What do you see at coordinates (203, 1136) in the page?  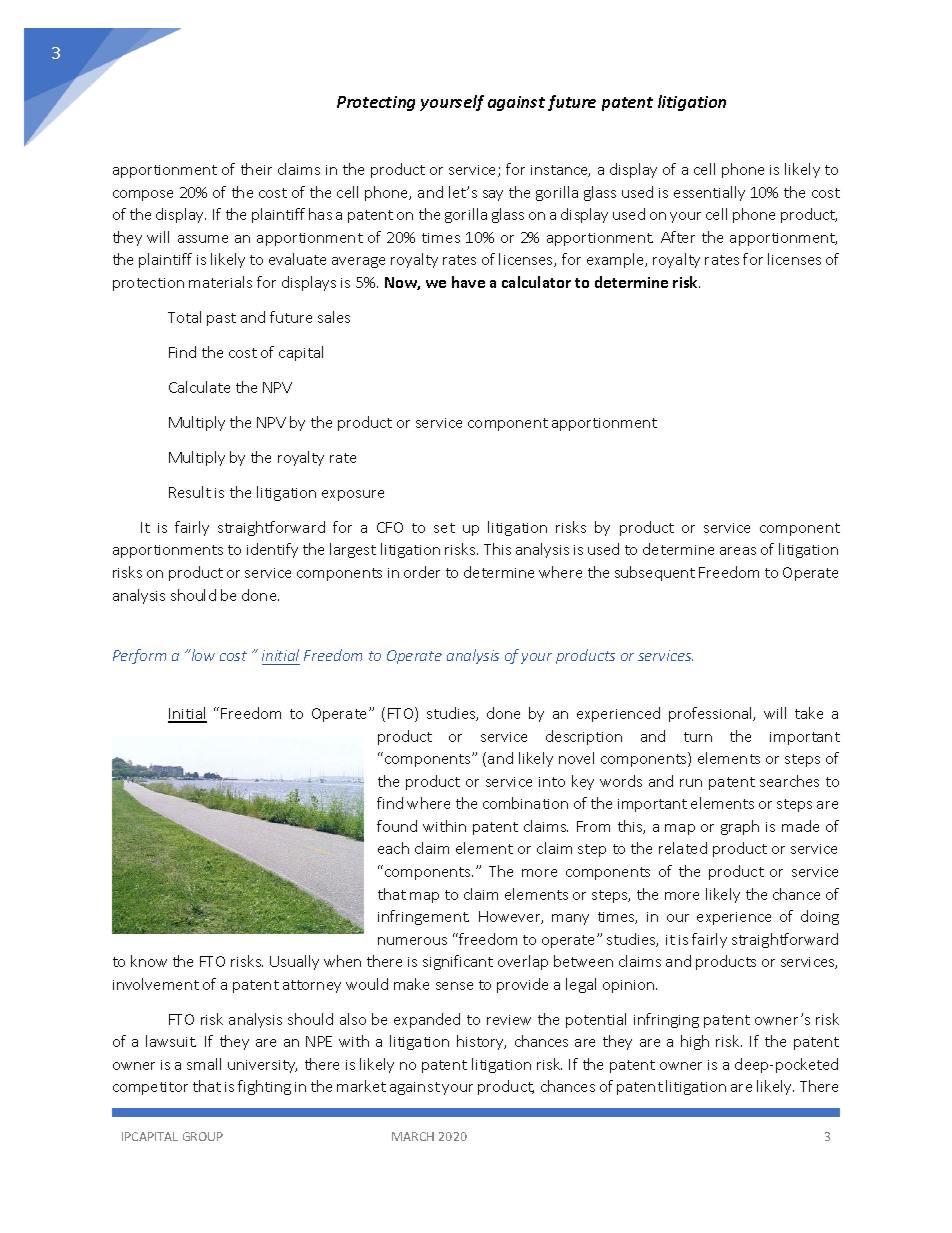 I see `GROUP` at bounding box center [203, 1136].
